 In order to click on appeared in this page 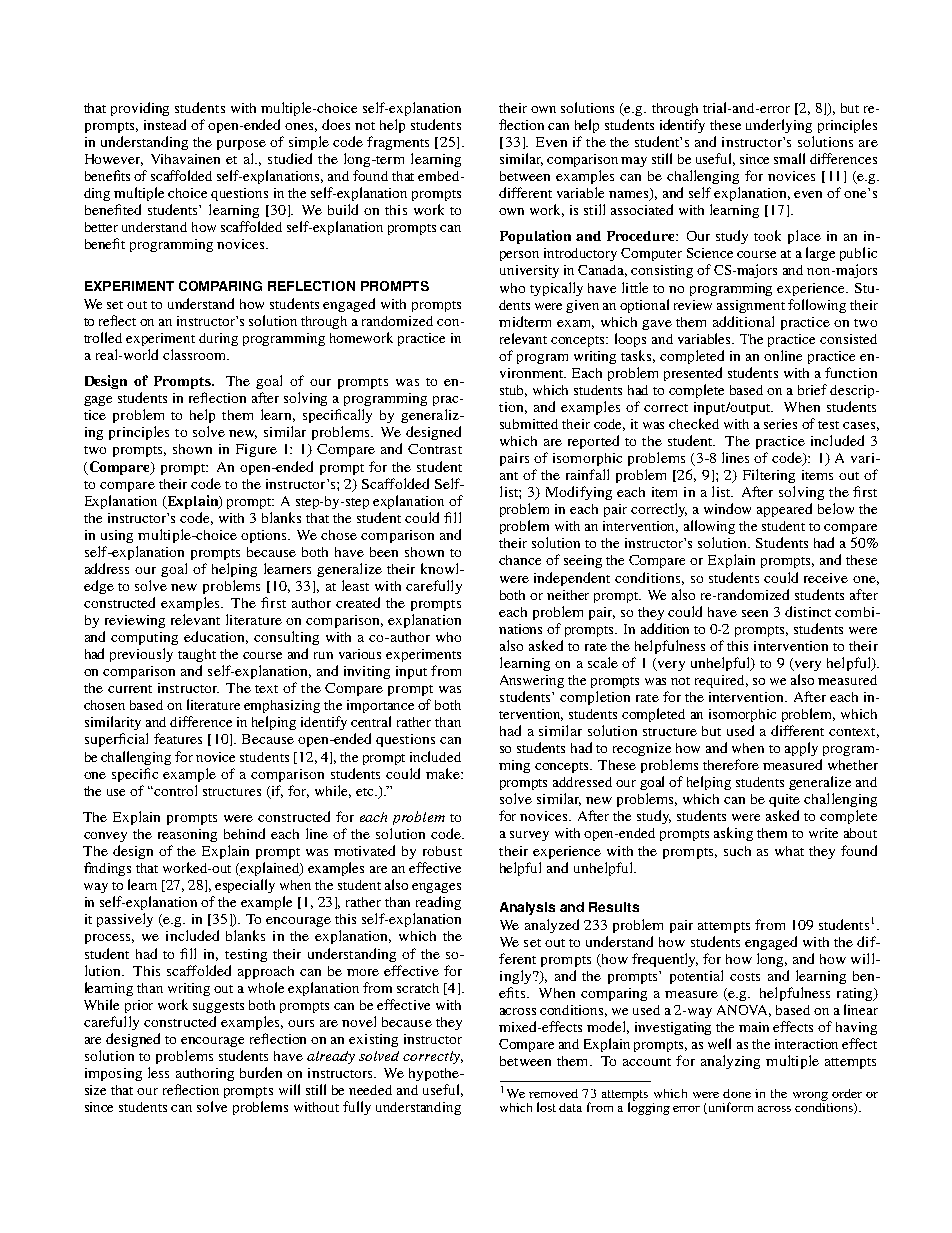, I will do `click(784, 510)`.
